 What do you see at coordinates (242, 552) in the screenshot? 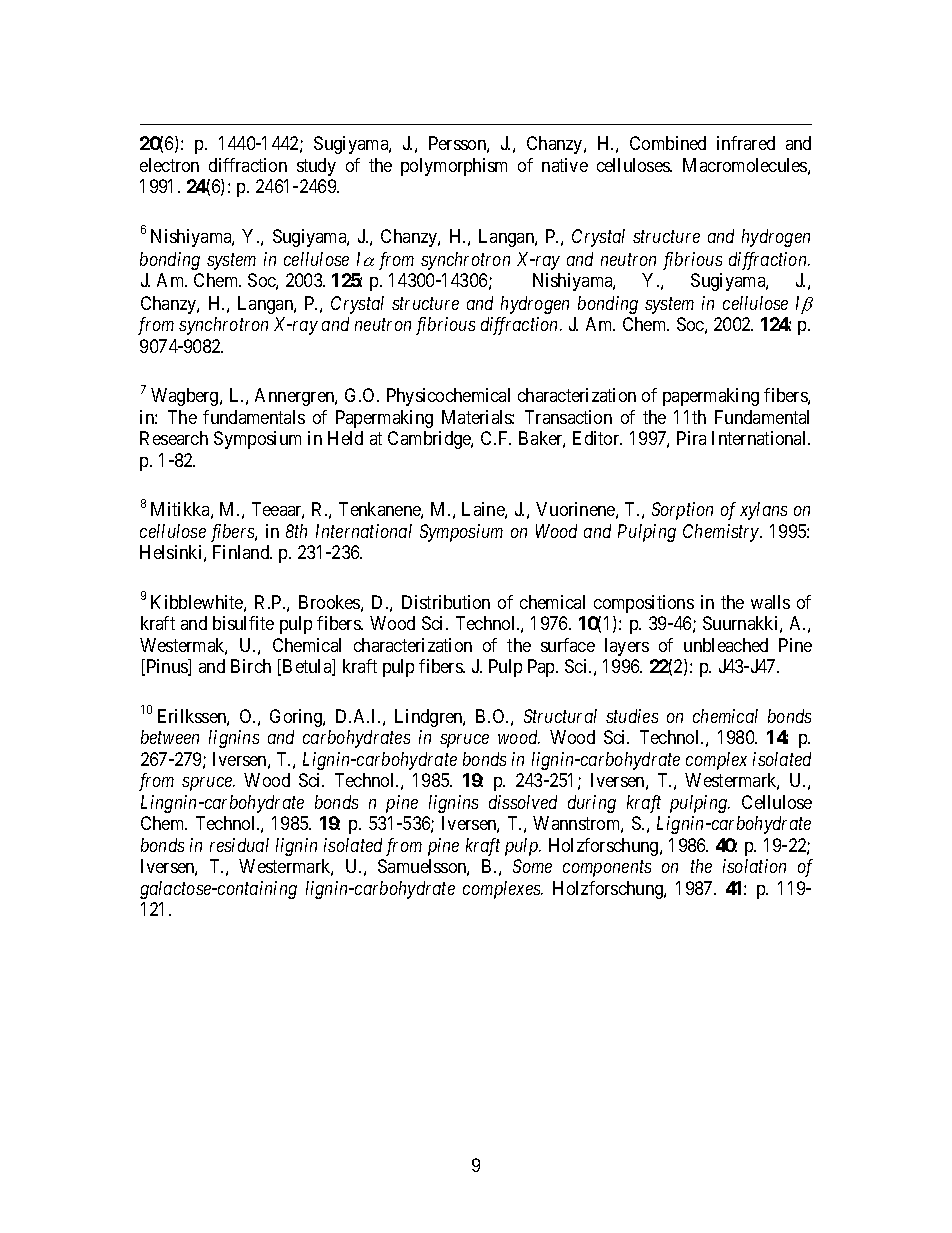
I see `Finland` at bounding box center [242, 552].
